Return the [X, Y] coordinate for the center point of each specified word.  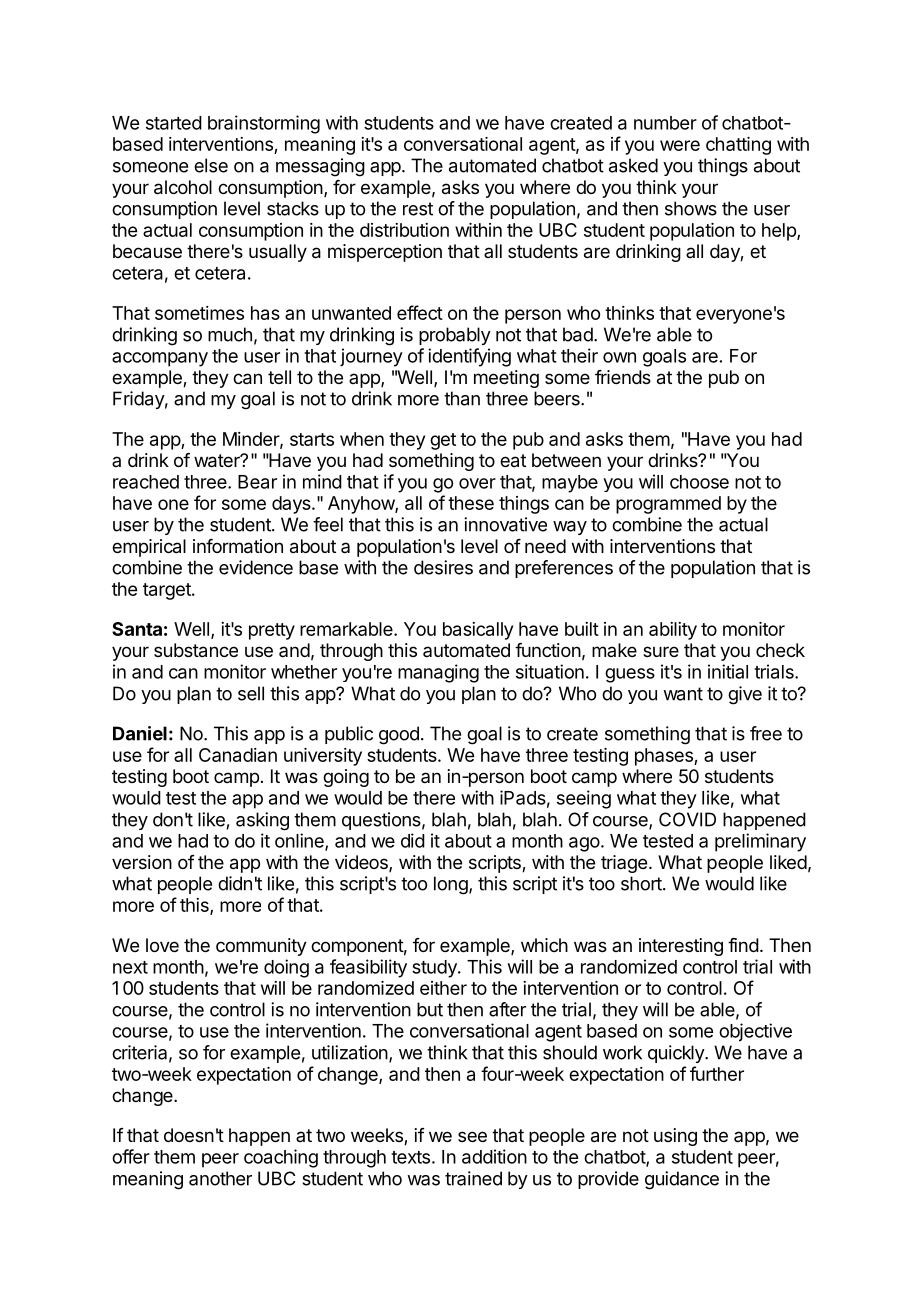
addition [494, 1156]
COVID [687, 819]
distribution [404, 230]
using [675, 1137]
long [451, 885]
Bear [257, 482]
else [211, 165]
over [477, 483]
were [680, 145]
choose [699, 482]
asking [262, 821]
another [220, 1178]
